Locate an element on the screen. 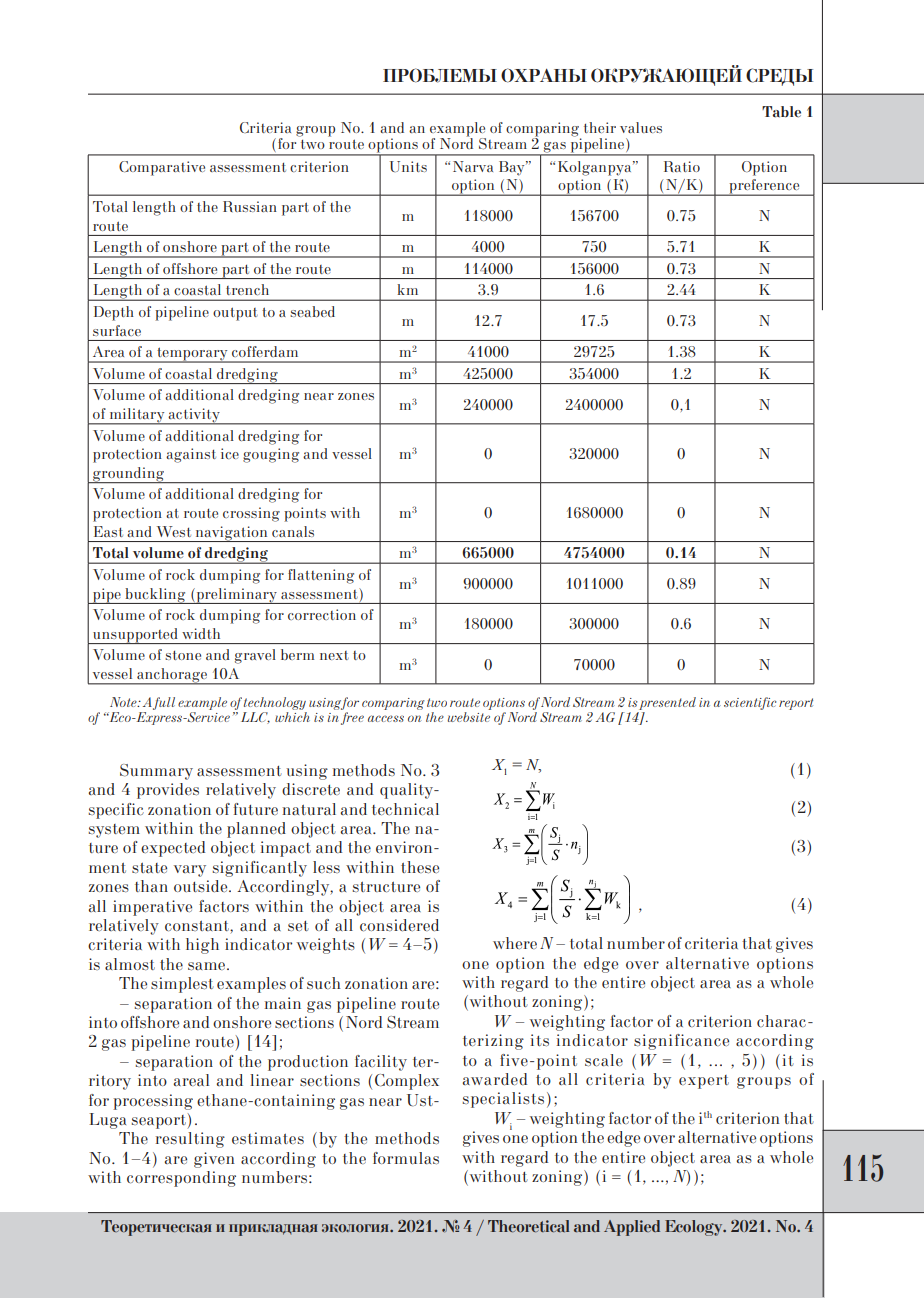  corresponding is located at coordinates (181, 1179).
